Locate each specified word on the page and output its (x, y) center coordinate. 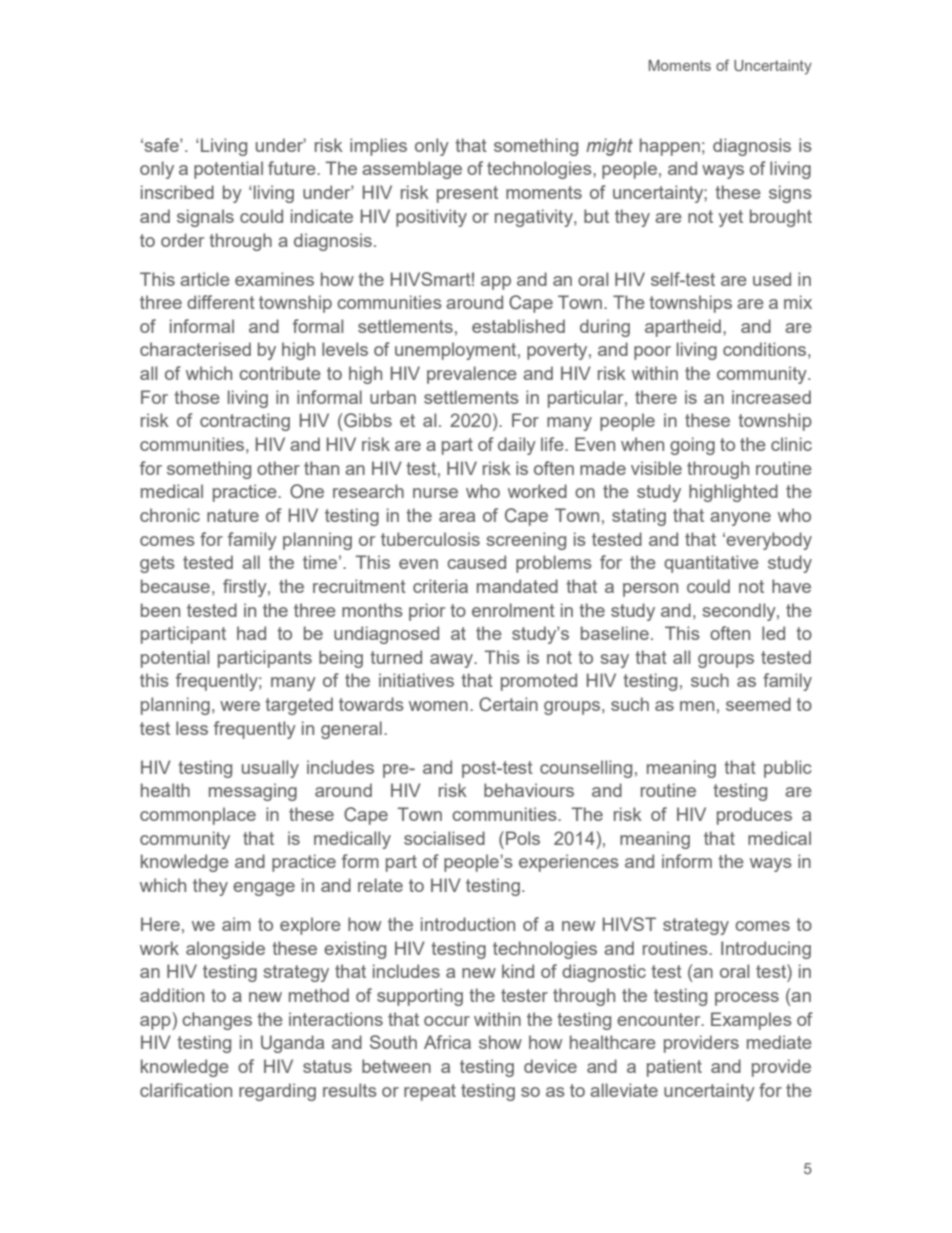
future (293, 168)
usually (270, 769)
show (500, 1042)
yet (731, 218)
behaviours (529, 790)
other (278, 468)
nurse (435, 493)
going (692, 446)
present (467, 194)
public (788, 769)
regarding (277, 1092)
